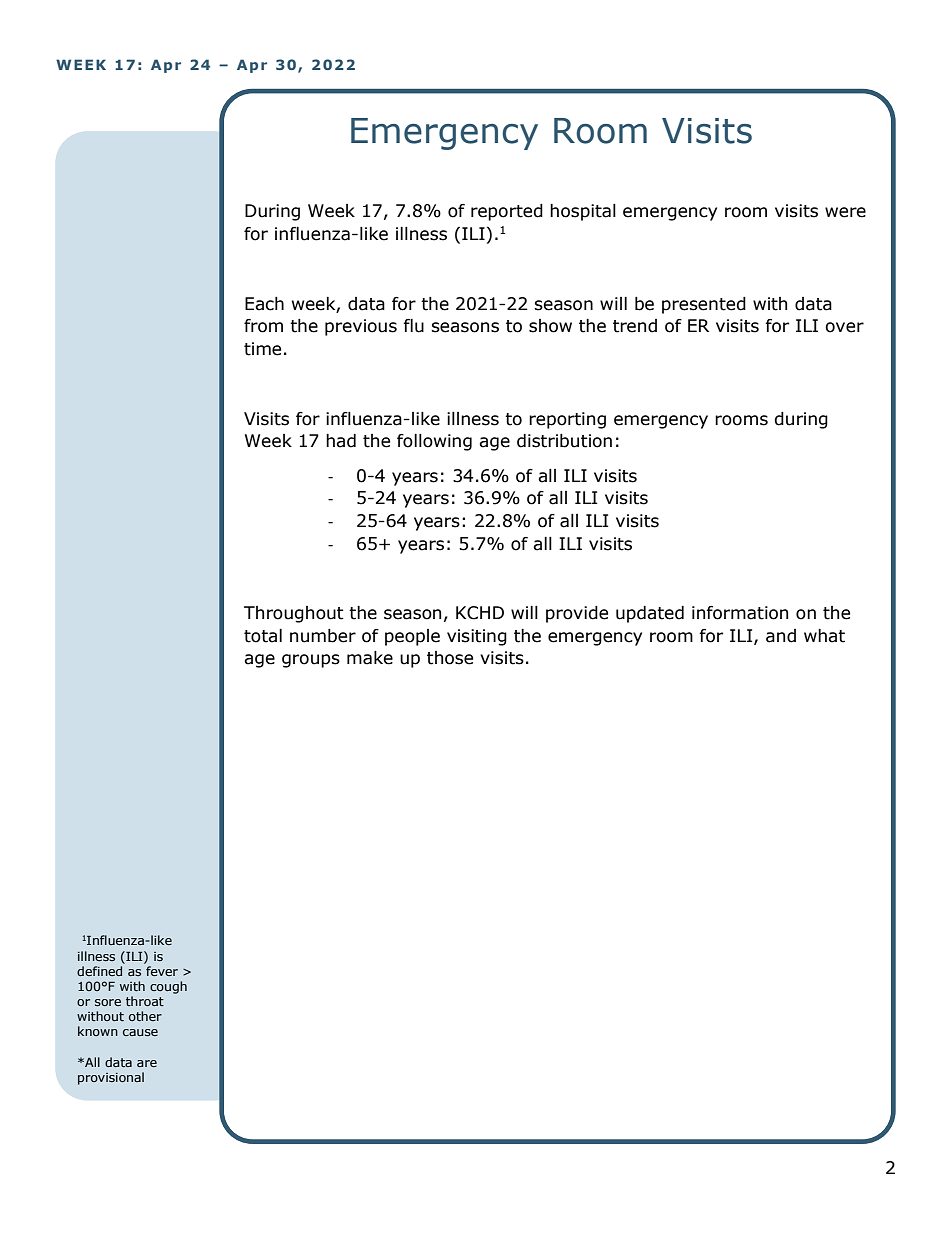 The width and height of the page is (952, 1233). Describe the element at coordinates (264, 304) in the page. I see `Each` at that location.
